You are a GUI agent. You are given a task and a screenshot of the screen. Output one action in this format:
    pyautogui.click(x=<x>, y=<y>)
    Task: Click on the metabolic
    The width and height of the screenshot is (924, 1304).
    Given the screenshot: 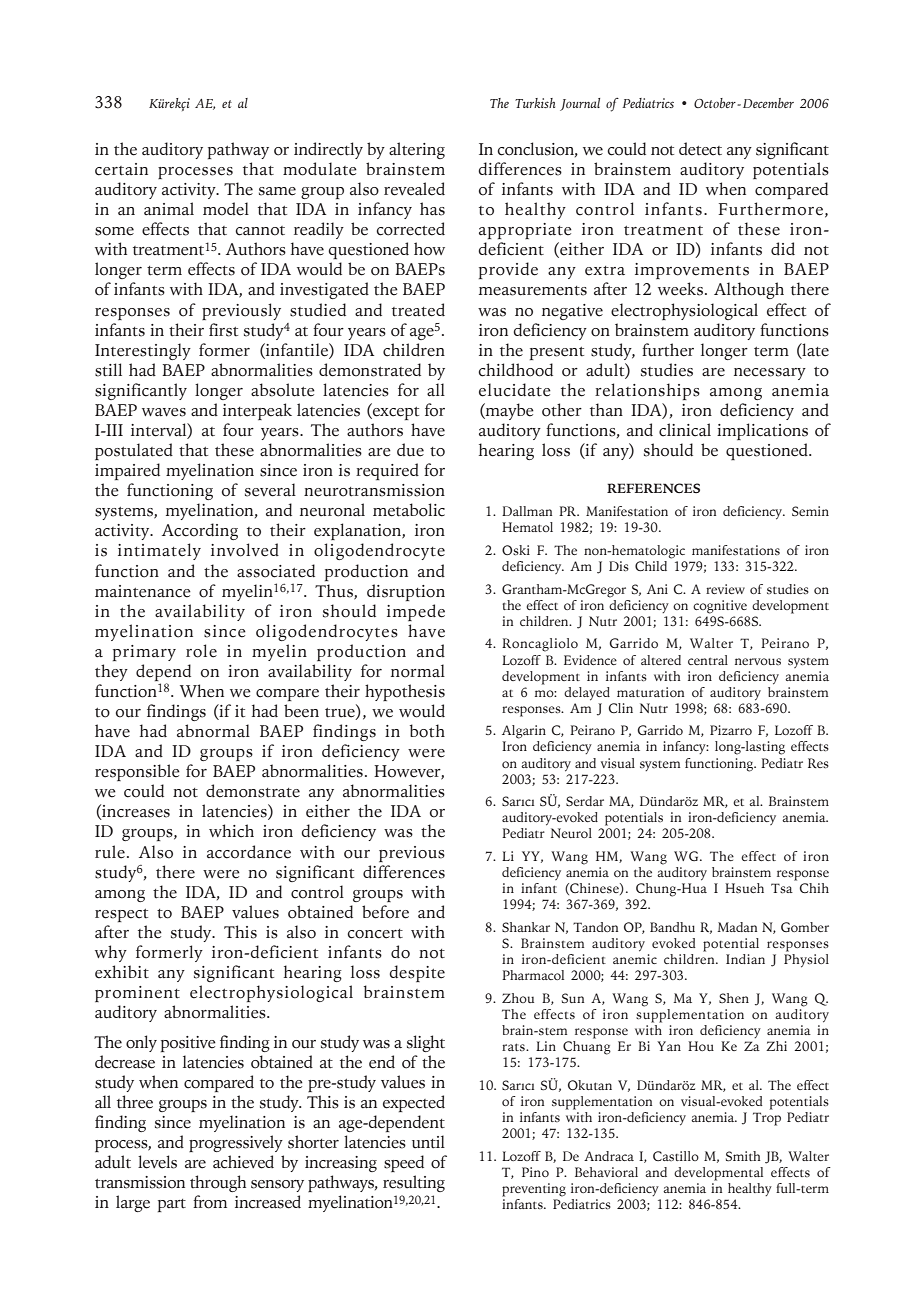 What is the action you would take?
    pyautogui.click(x=409, y=510)
